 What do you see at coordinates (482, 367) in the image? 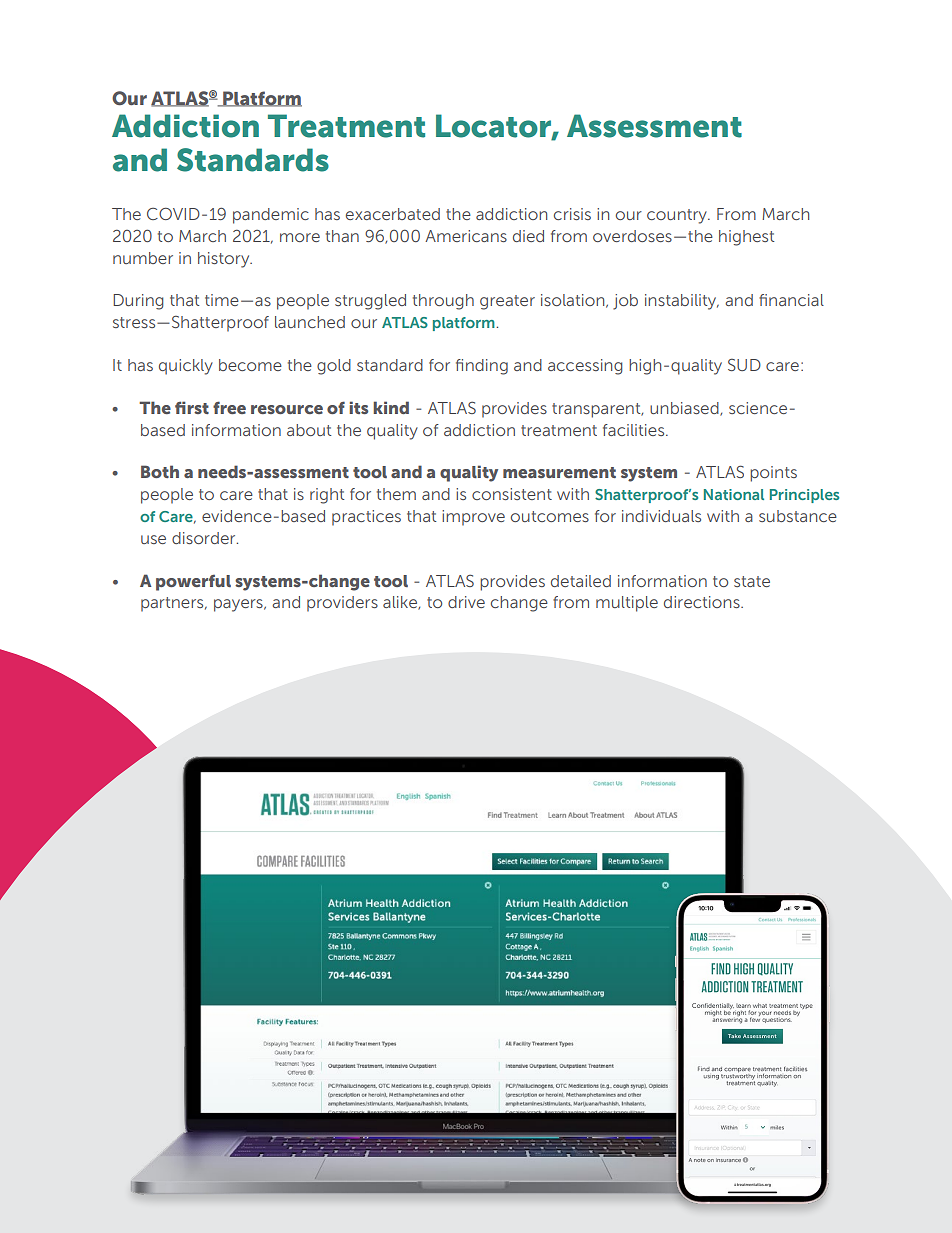
I see `finding` at bounding box center [482, 367].
